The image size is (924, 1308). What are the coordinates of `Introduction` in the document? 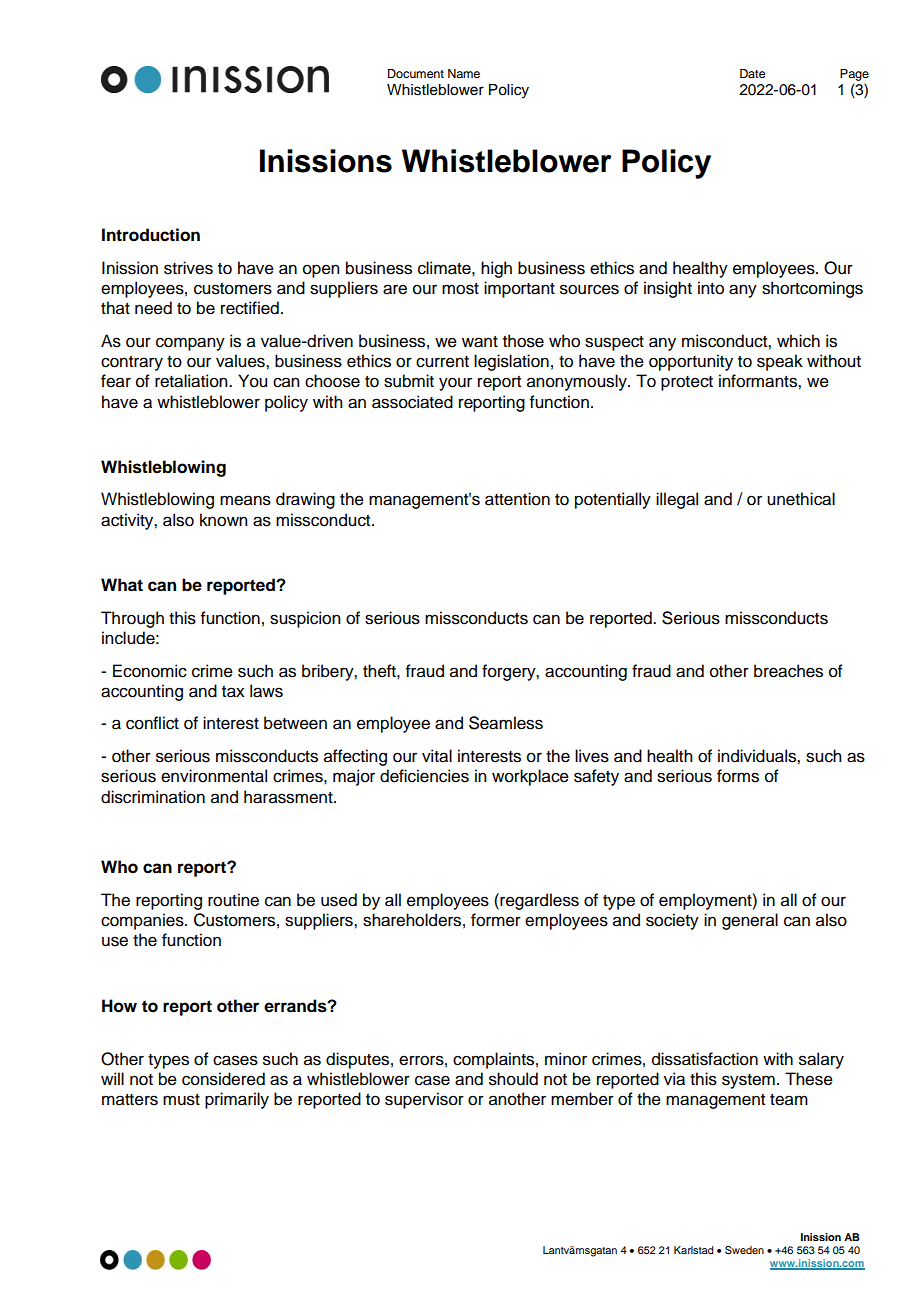 It's located at (151, 235).
